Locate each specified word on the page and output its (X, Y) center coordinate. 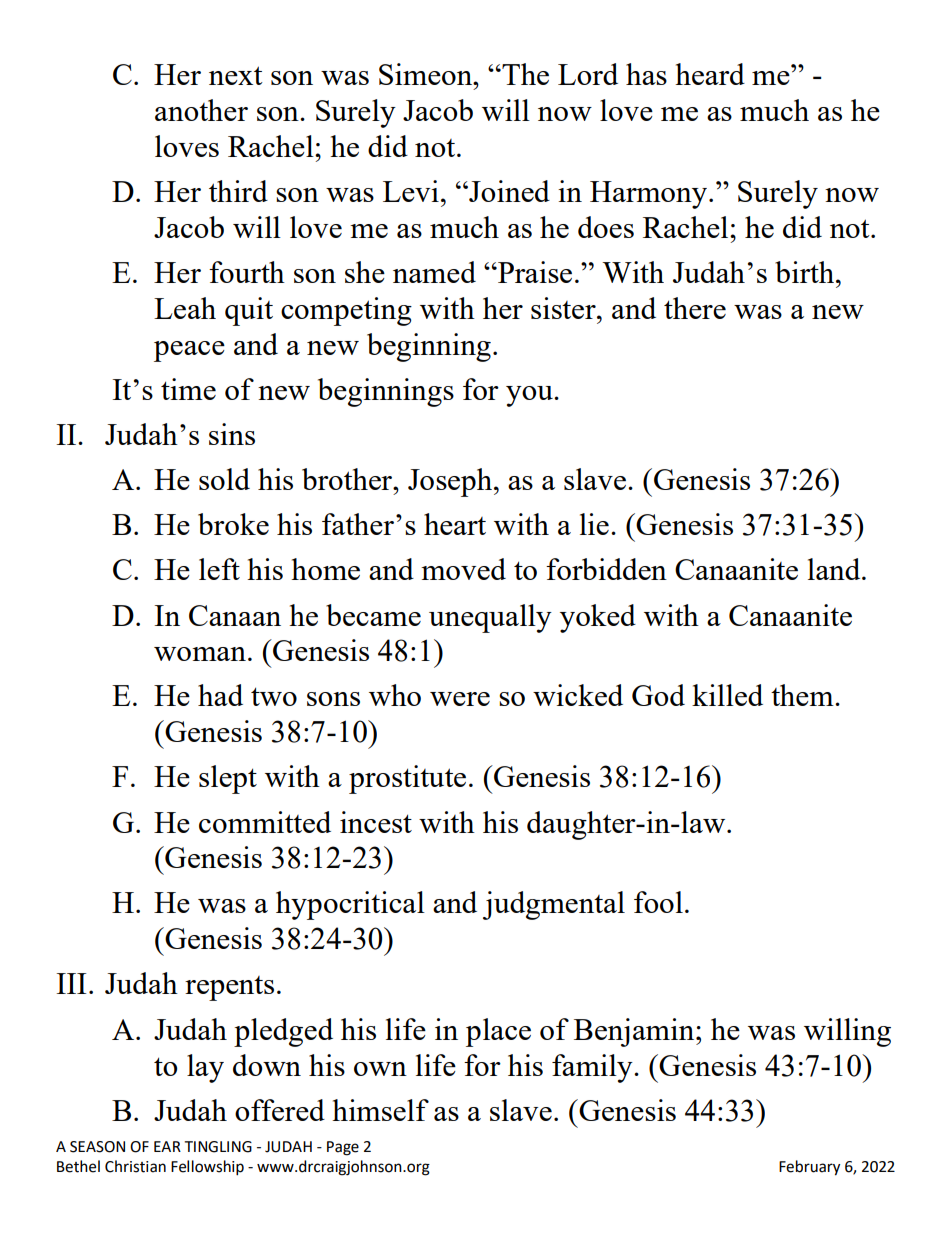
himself (380, 1110)
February (809, 1168)
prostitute (407, 779)
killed (727, 695)
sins (232, 434)
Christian (135, 1166)
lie (594, 524)
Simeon (427, 74)
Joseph (451, 482)
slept (228, 779)
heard (710, 74)
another (201, 110)
